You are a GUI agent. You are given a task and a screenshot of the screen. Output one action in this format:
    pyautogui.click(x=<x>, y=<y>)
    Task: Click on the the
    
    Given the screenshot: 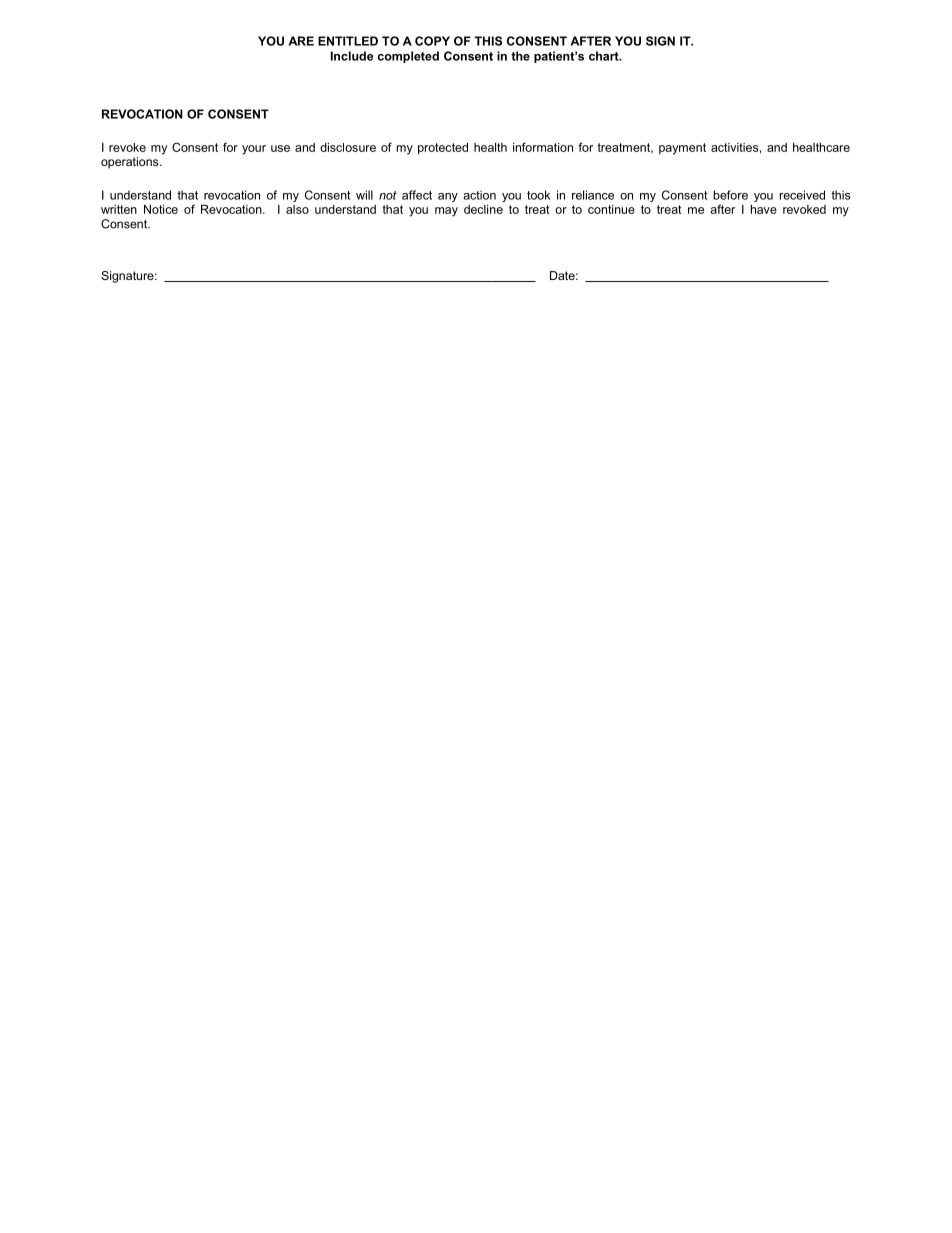 What is the action you would take?
    pyautogui.click(x=520, y=56)
